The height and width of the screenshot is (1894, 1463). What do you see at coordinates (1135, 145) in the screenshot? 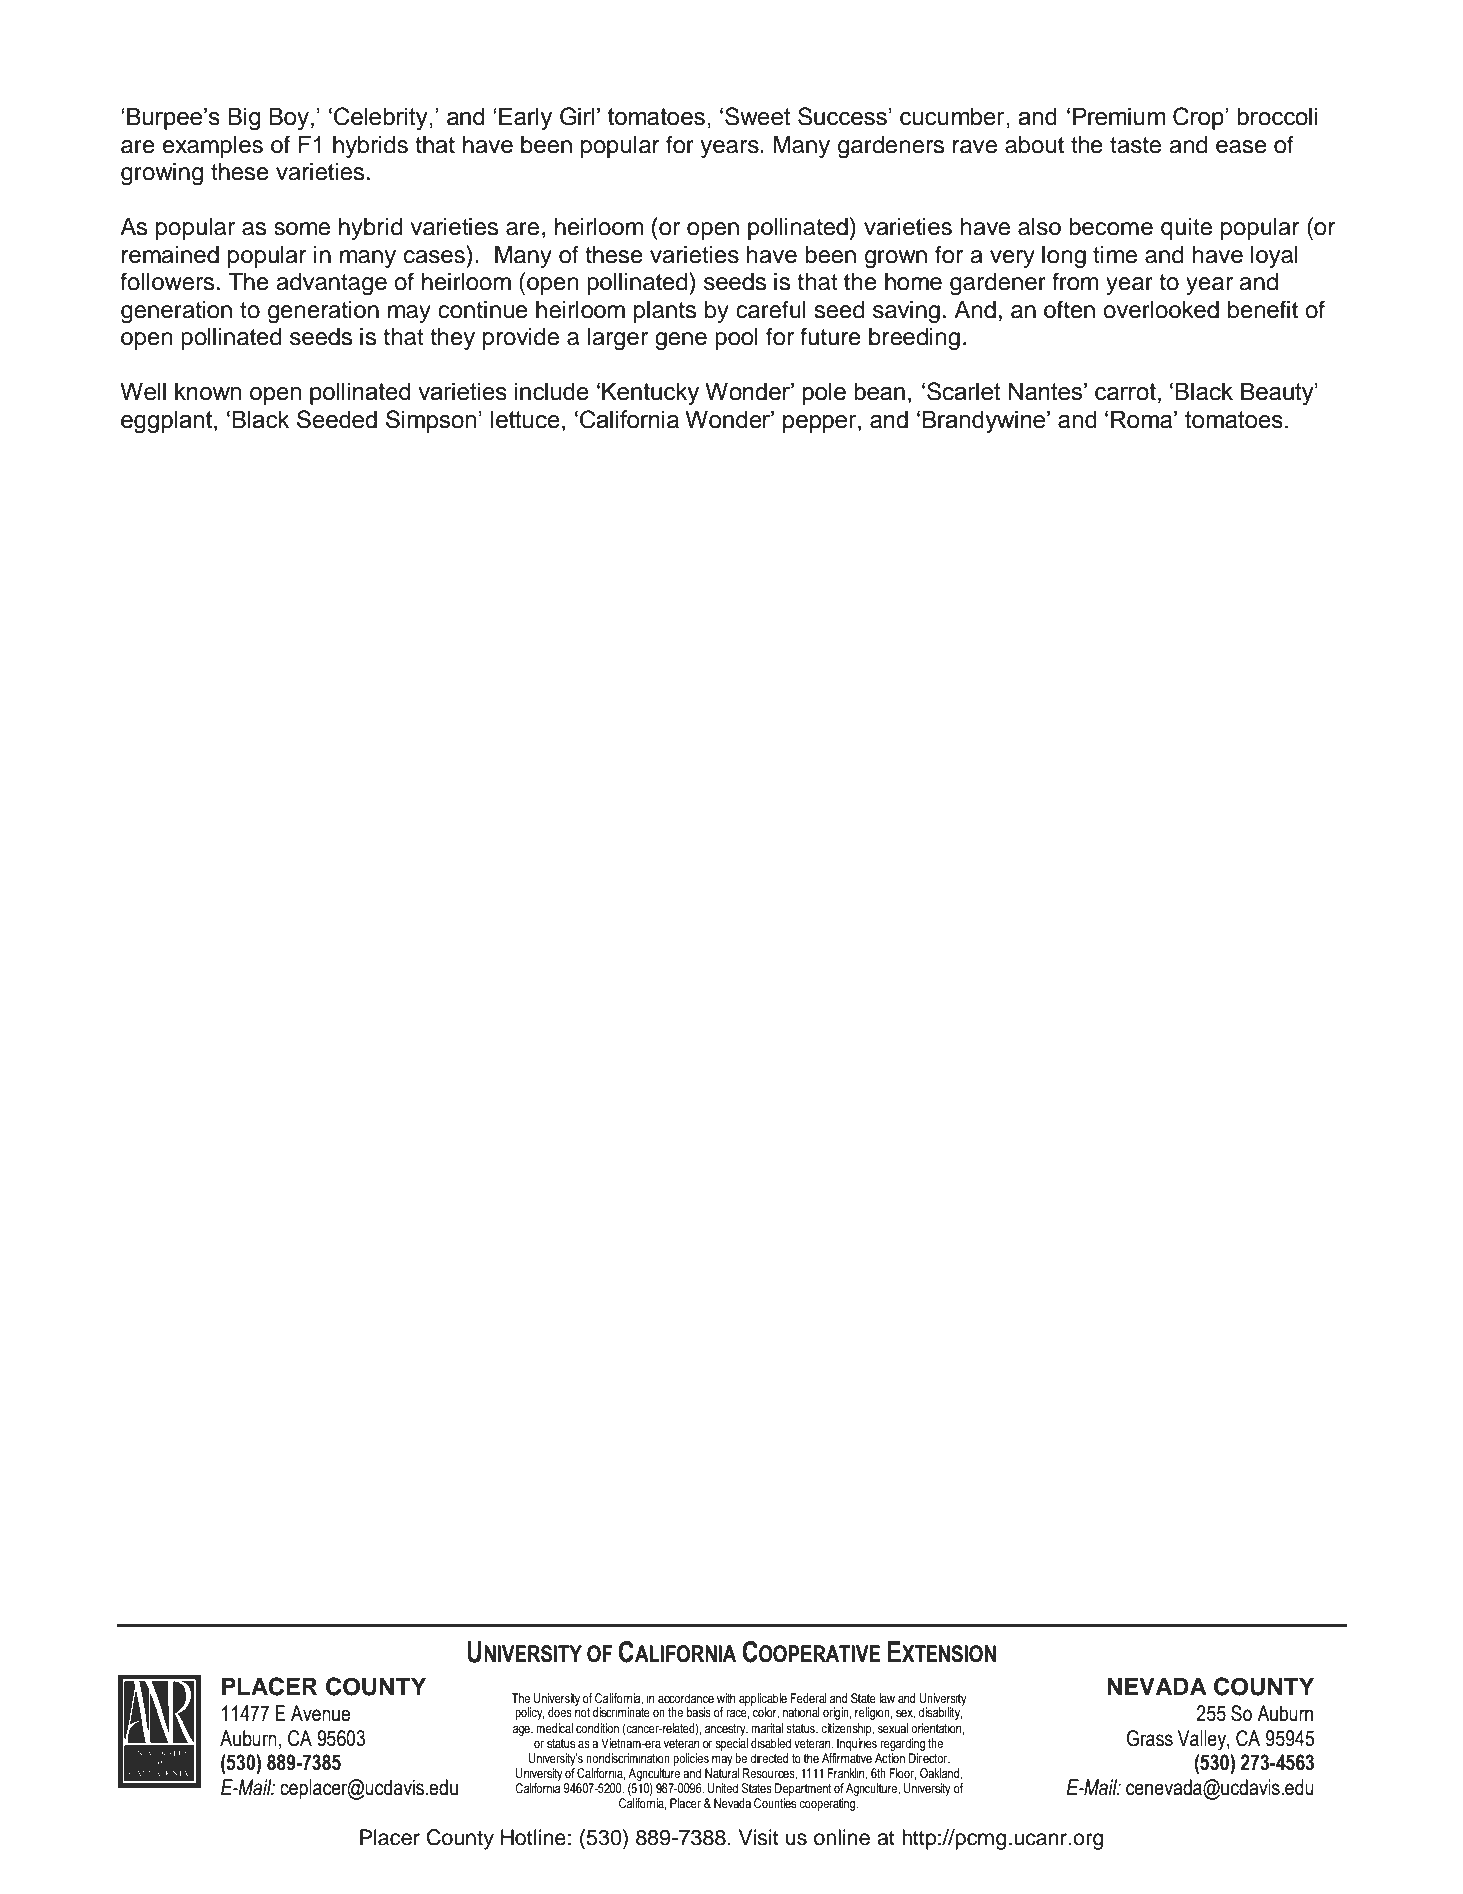
I see `taste` at bounding box center [1135, 145].
